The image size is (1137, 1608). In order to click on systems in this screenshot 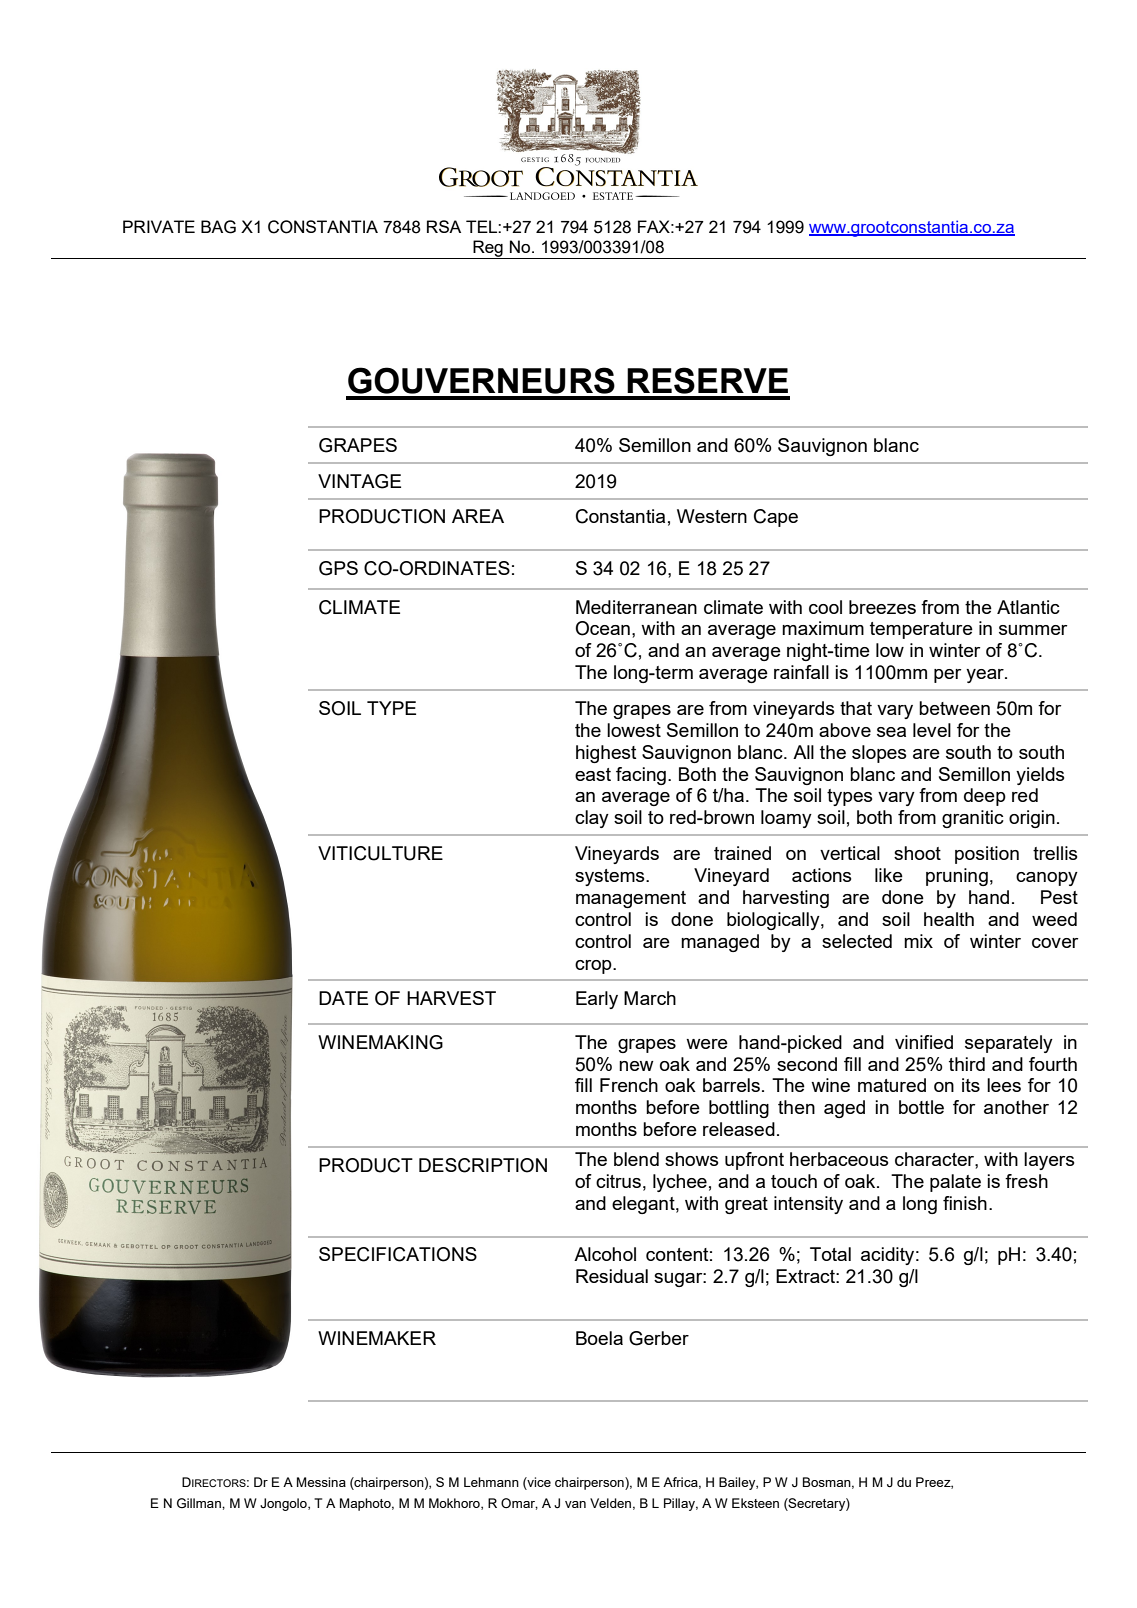, I will do `click(611, 877)`.
